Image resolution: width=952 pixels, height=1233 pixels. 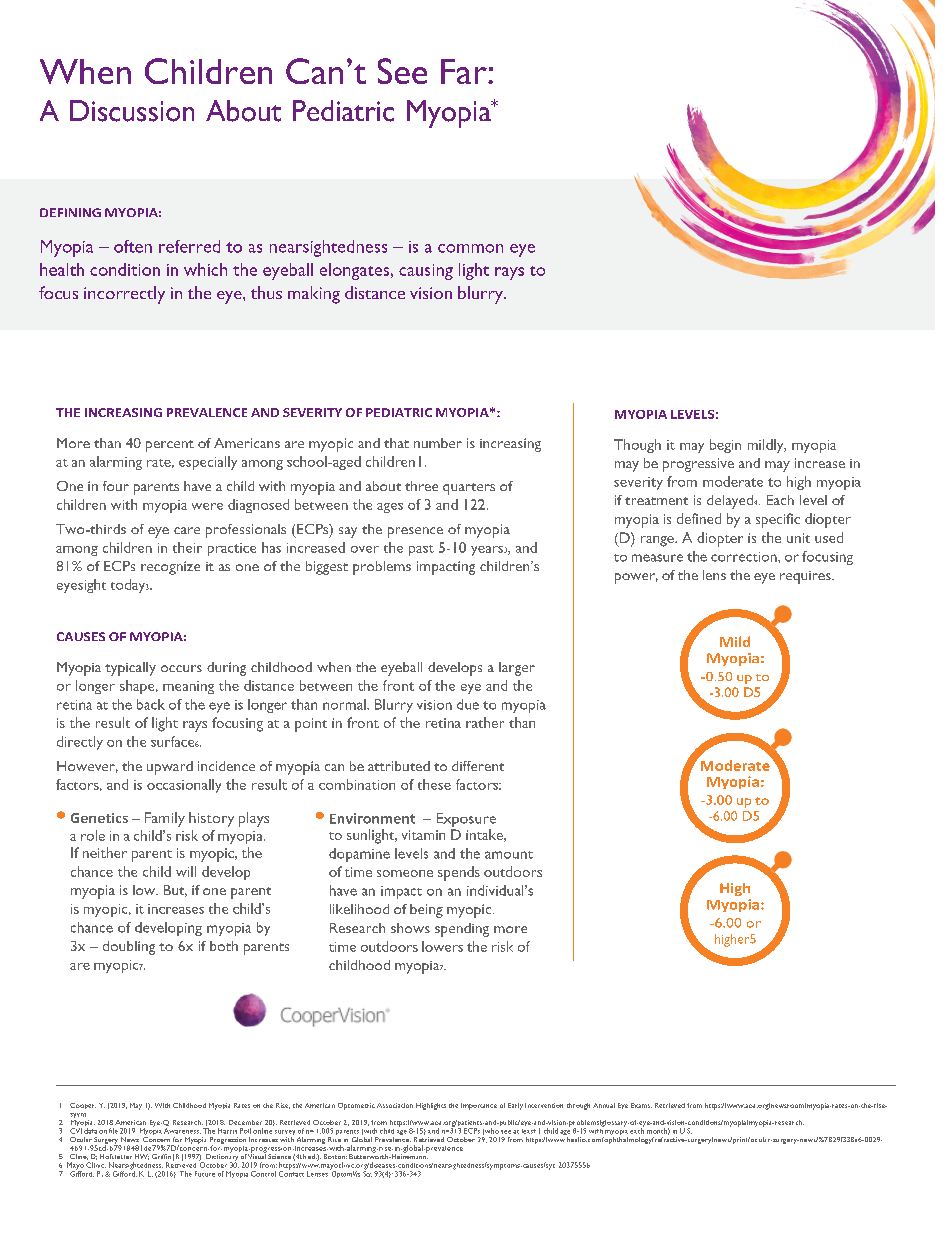 I want to click on Exams, so click(x=641, y=1105).
